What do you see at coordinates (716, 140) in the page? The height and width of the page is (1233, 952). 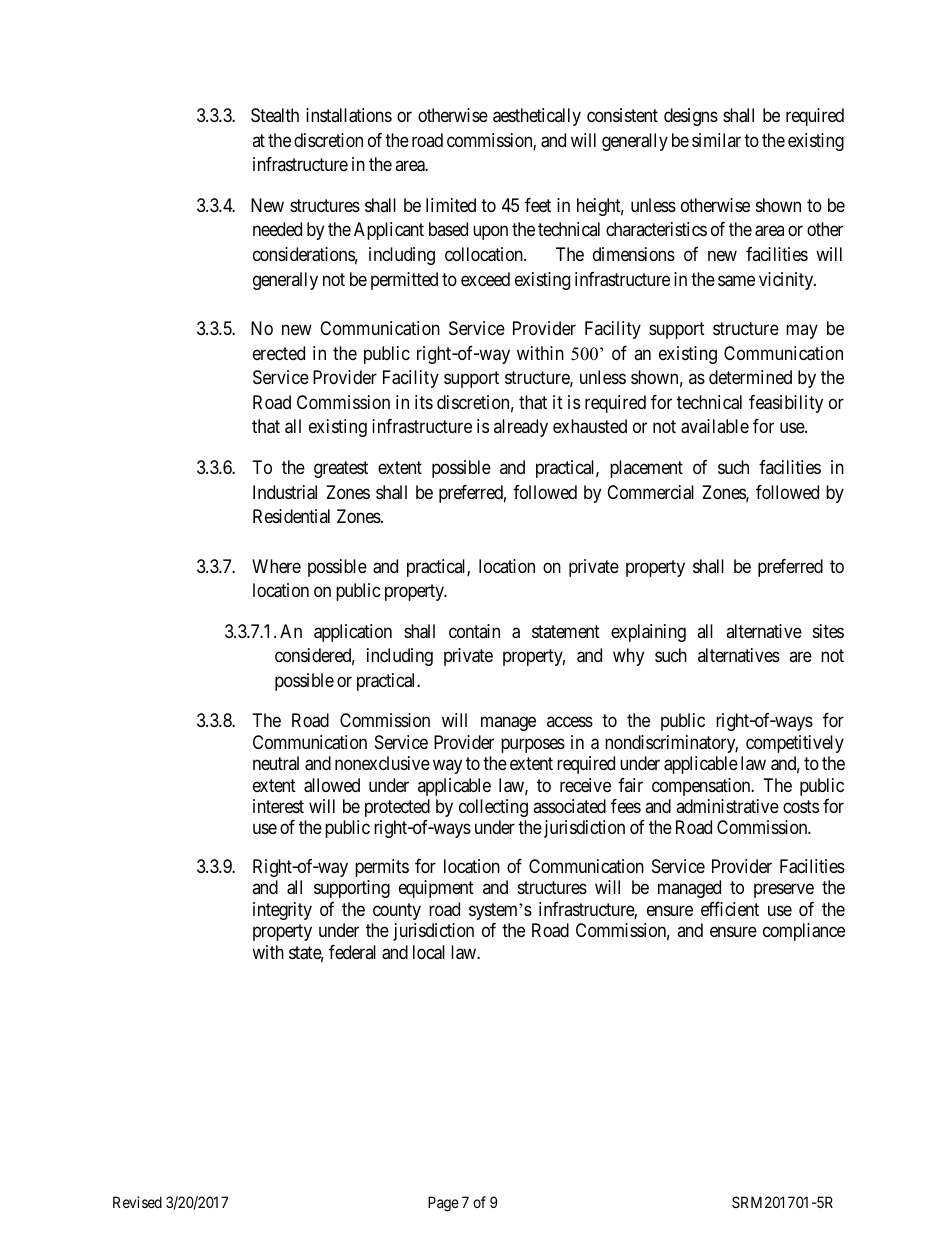 I see `similar` at bounding box center [716, 140].
